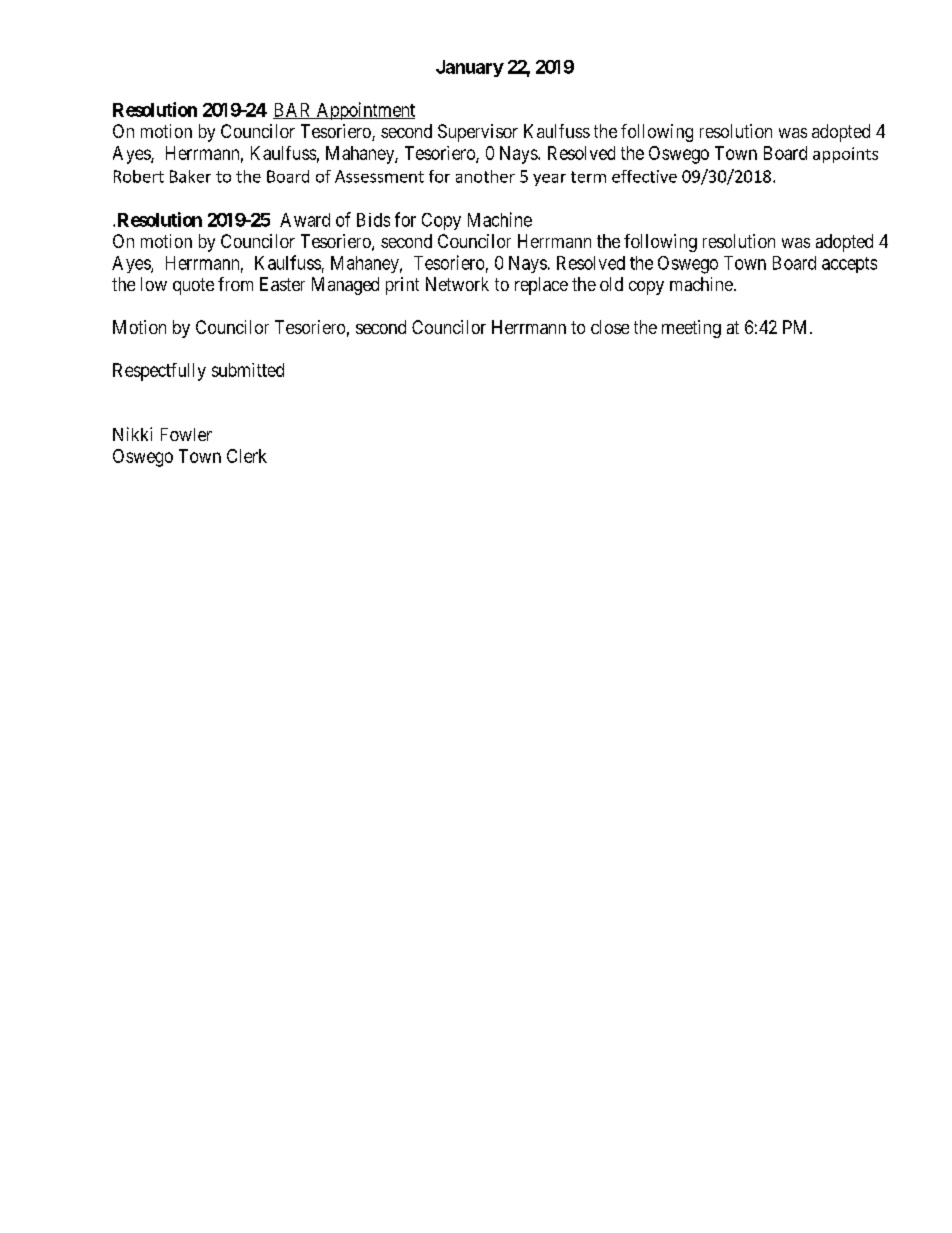 This screenshot has height=1233, width=952. Describe the element at coordinates (610, 327) in the screenshot. I see `close` at that location.
